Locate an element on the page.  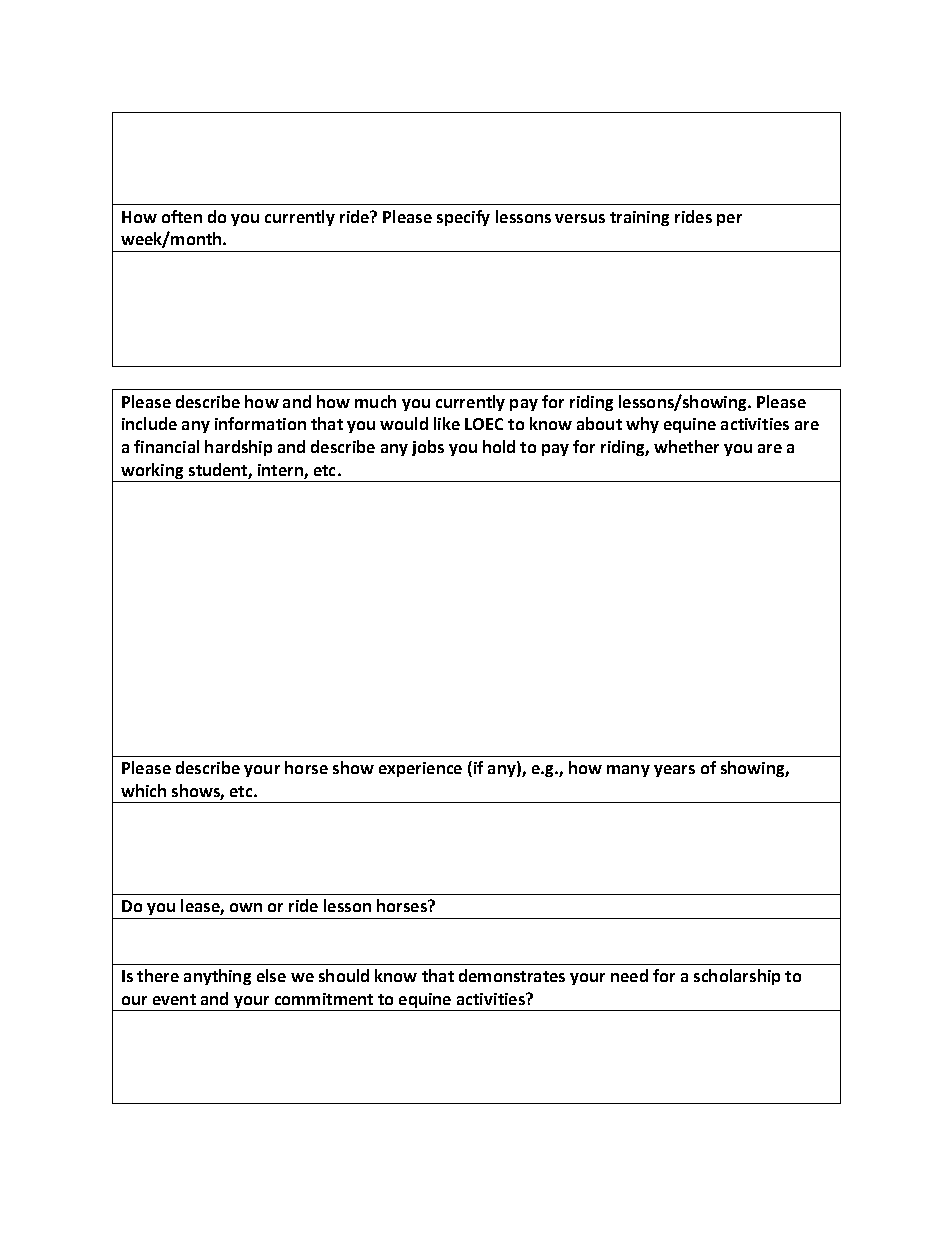
whether is located at coordinates (686, 446).
